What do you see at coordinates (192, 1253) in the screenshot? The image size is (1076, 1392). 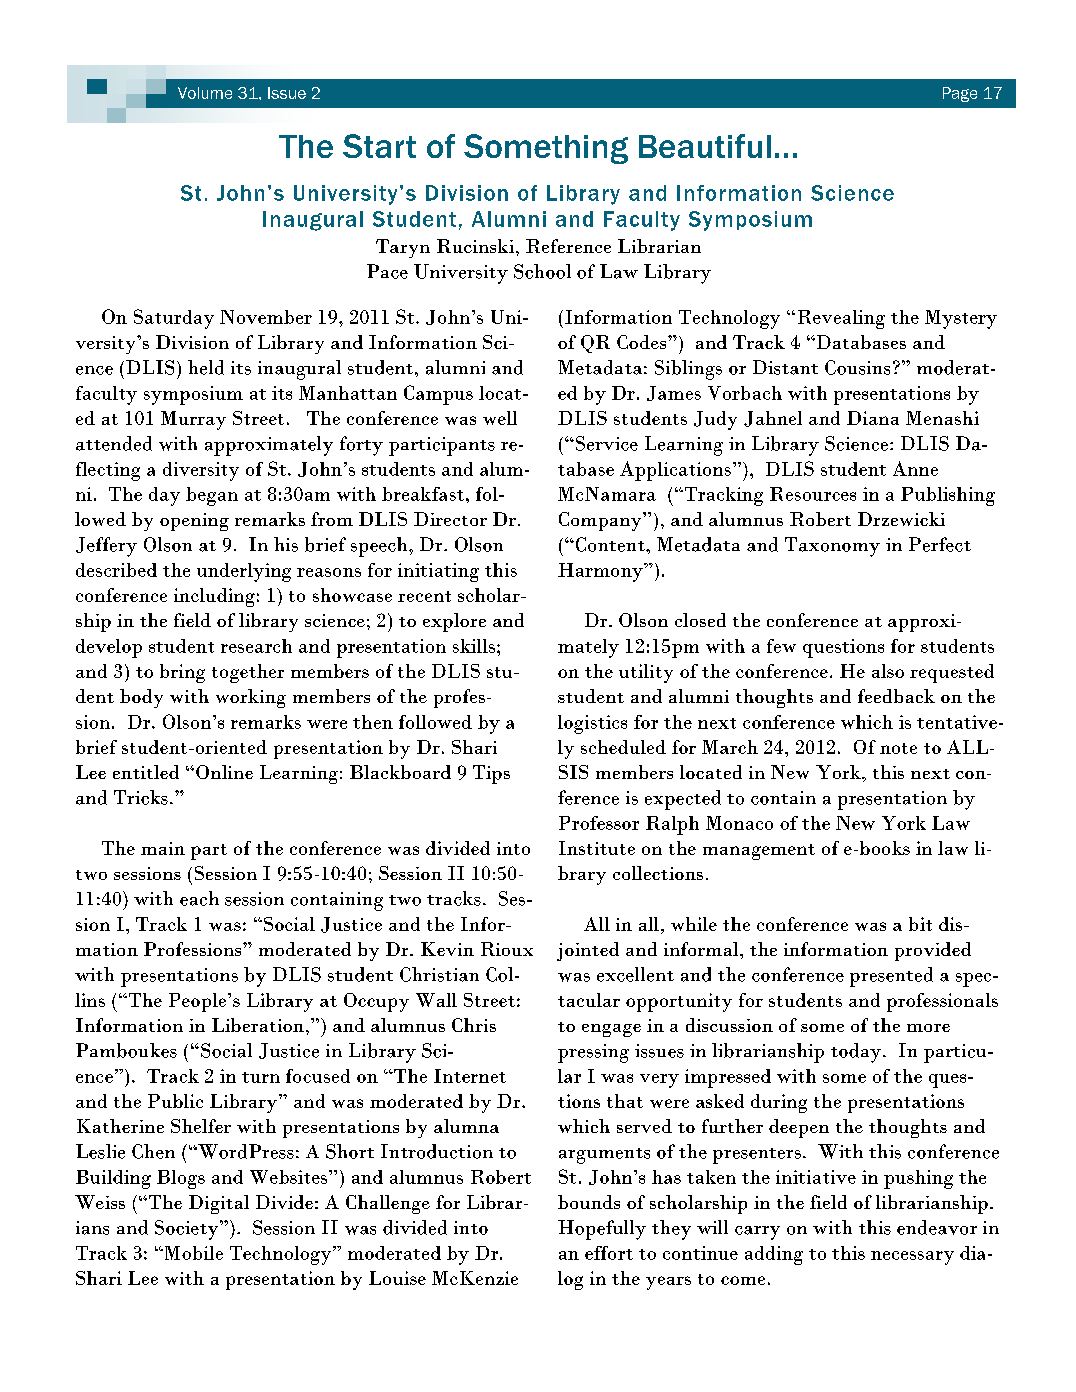 I see `Mobile` at bounding box center [192, 1253].
